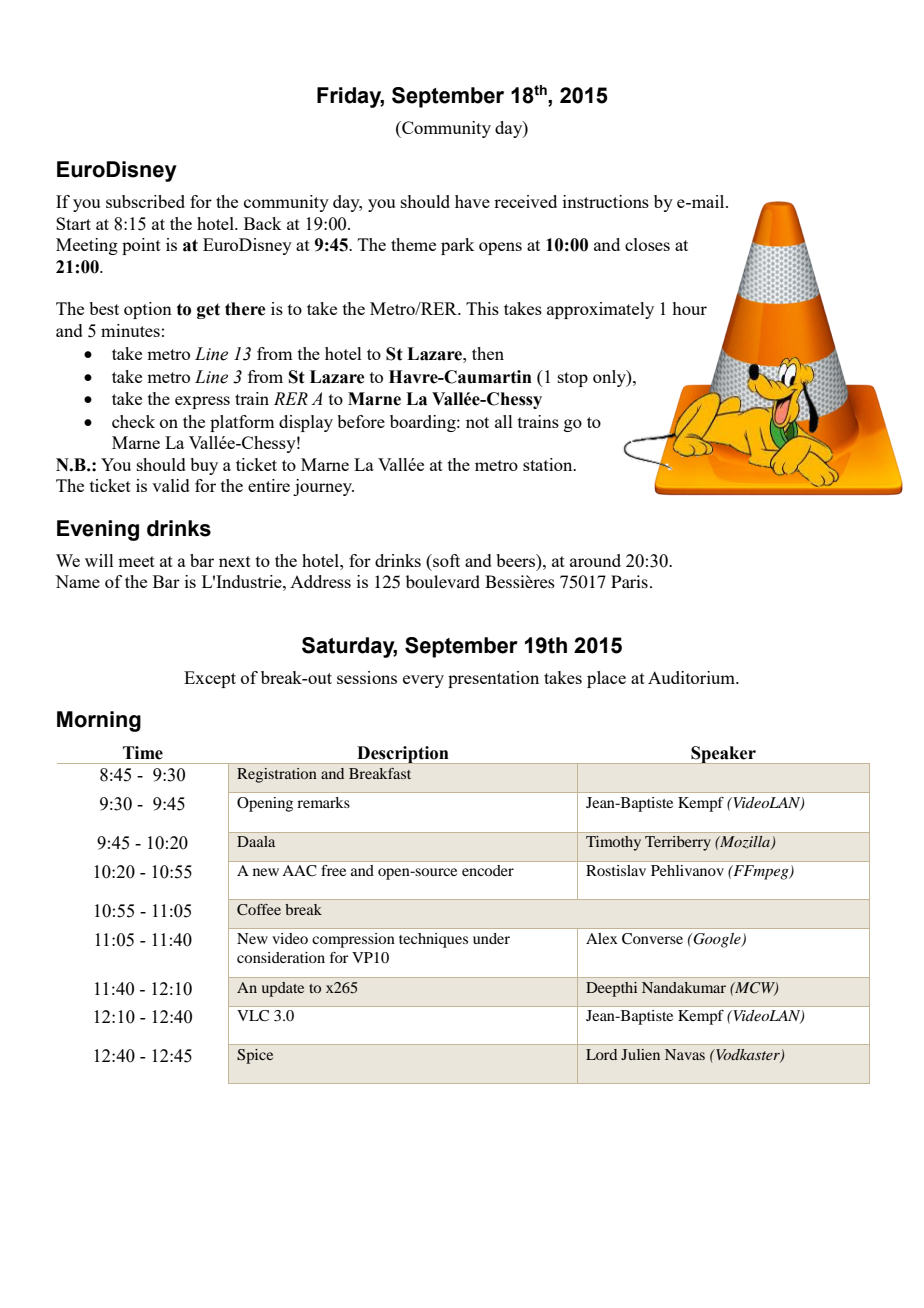  What do you see at coordinates (413, 244) in the image?
I see `theme` at bounding box center [413, 244].
